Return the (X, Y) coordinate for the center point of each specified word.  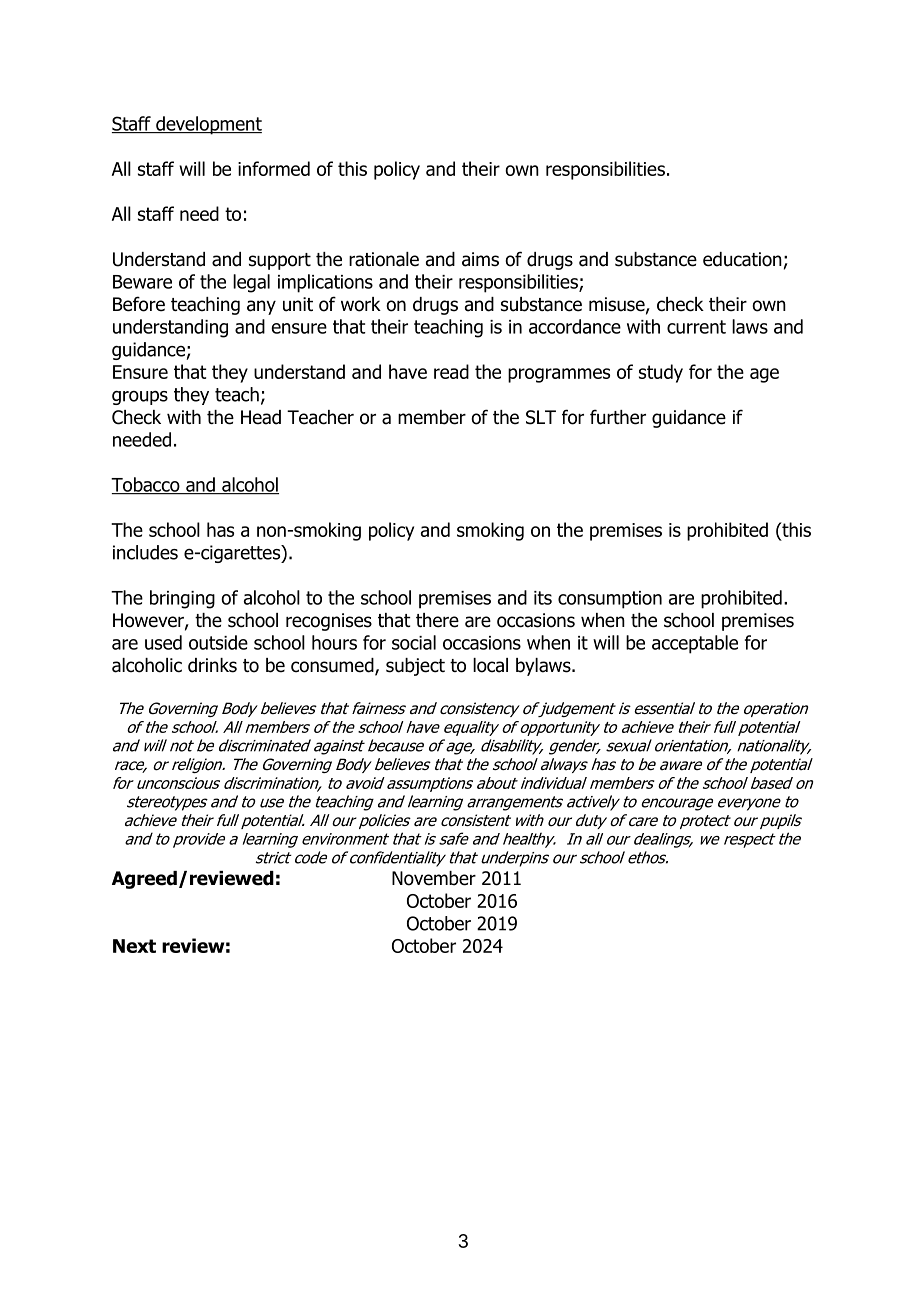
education (742, 259)
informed (274, 168)
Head (261, 417)
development (208, 125)
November (434, 878)
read (451, 371)
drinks (212, 665)
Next (134, 946)
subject (415, 667)
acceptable (695, 644)
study (661, 373)
